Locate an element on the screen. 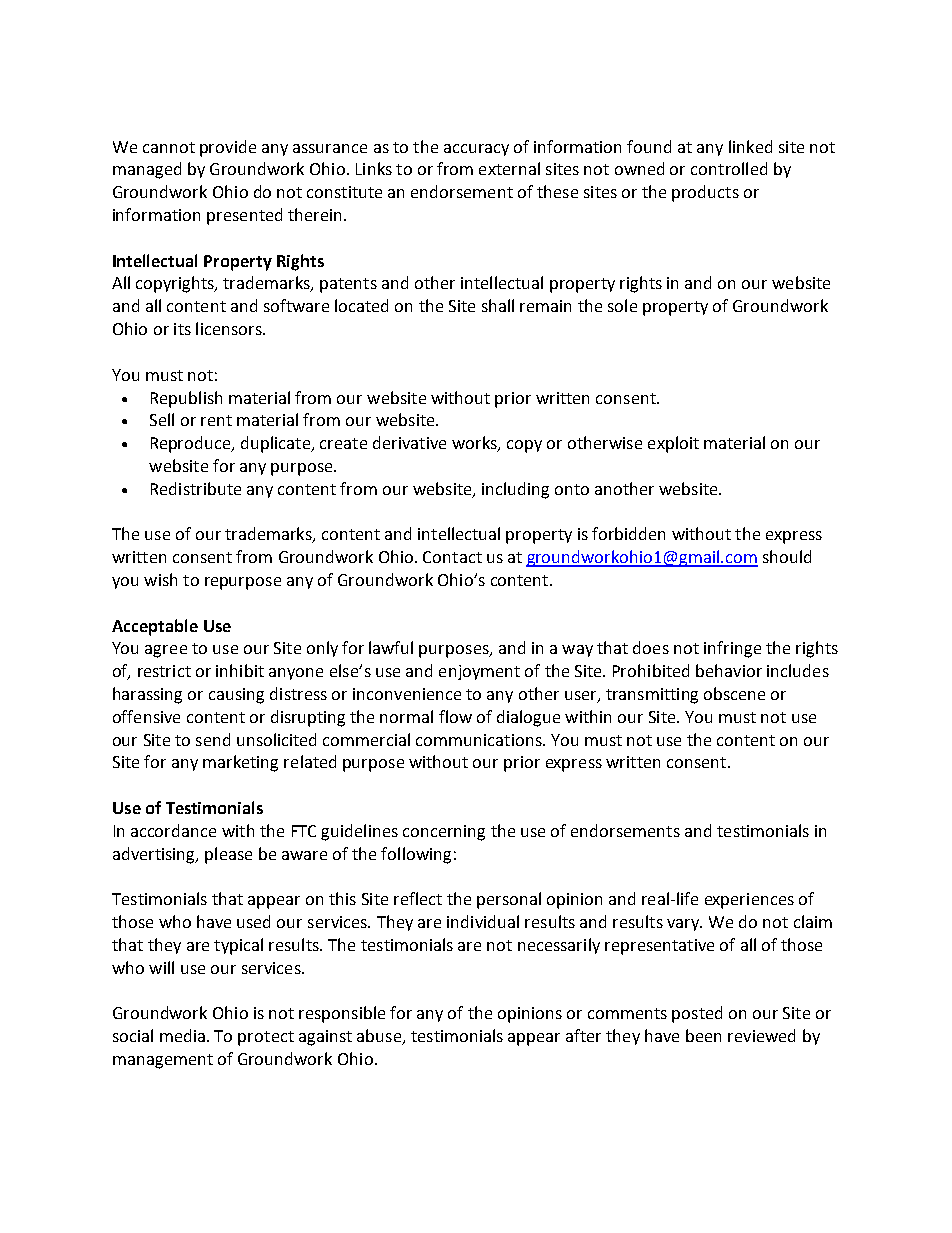 The height and width of the screenshot is (1233, 952). controlled is located at coordinates (729, 168).
